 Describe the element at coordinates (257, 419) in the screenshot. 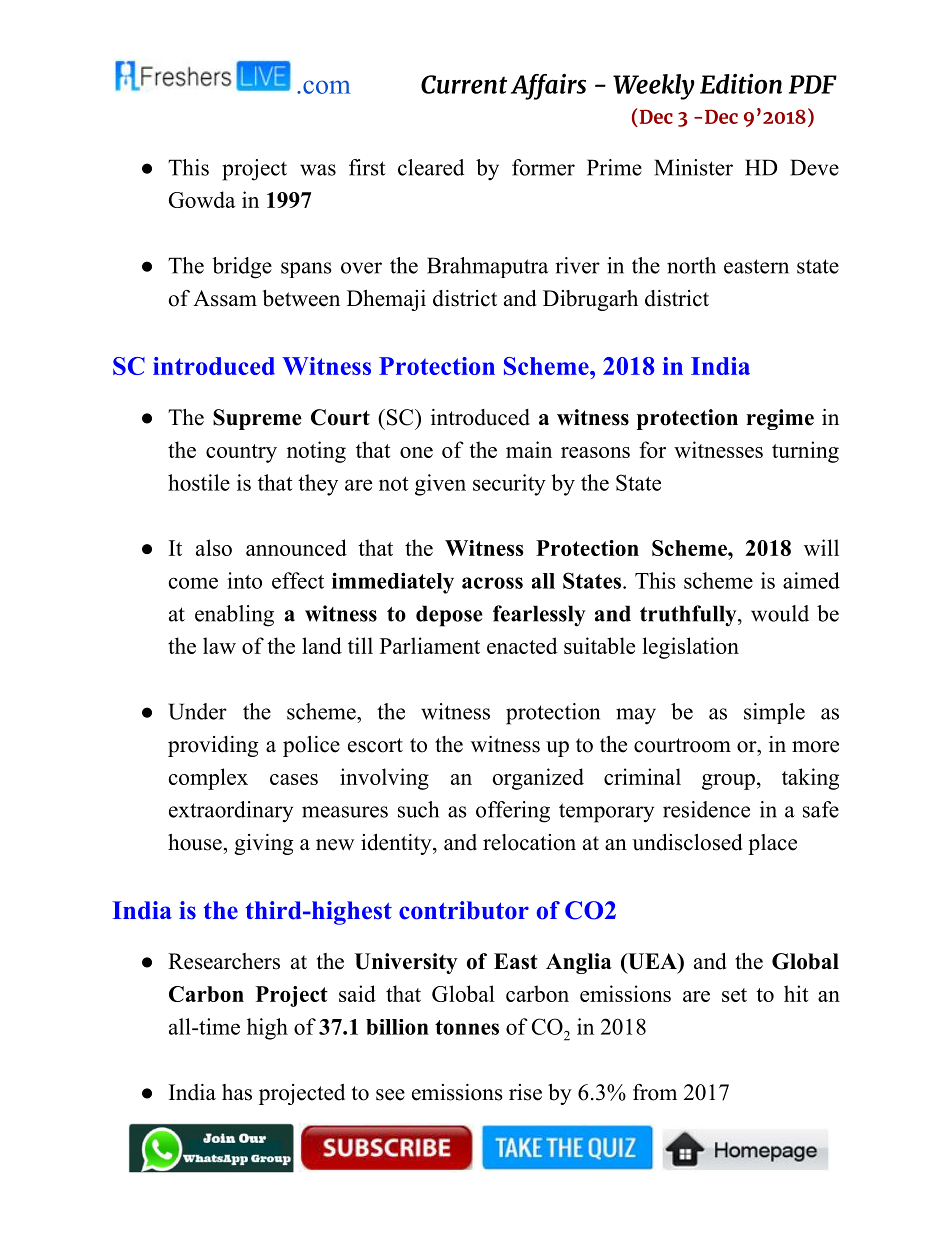

I see `Supreme` at that location.
